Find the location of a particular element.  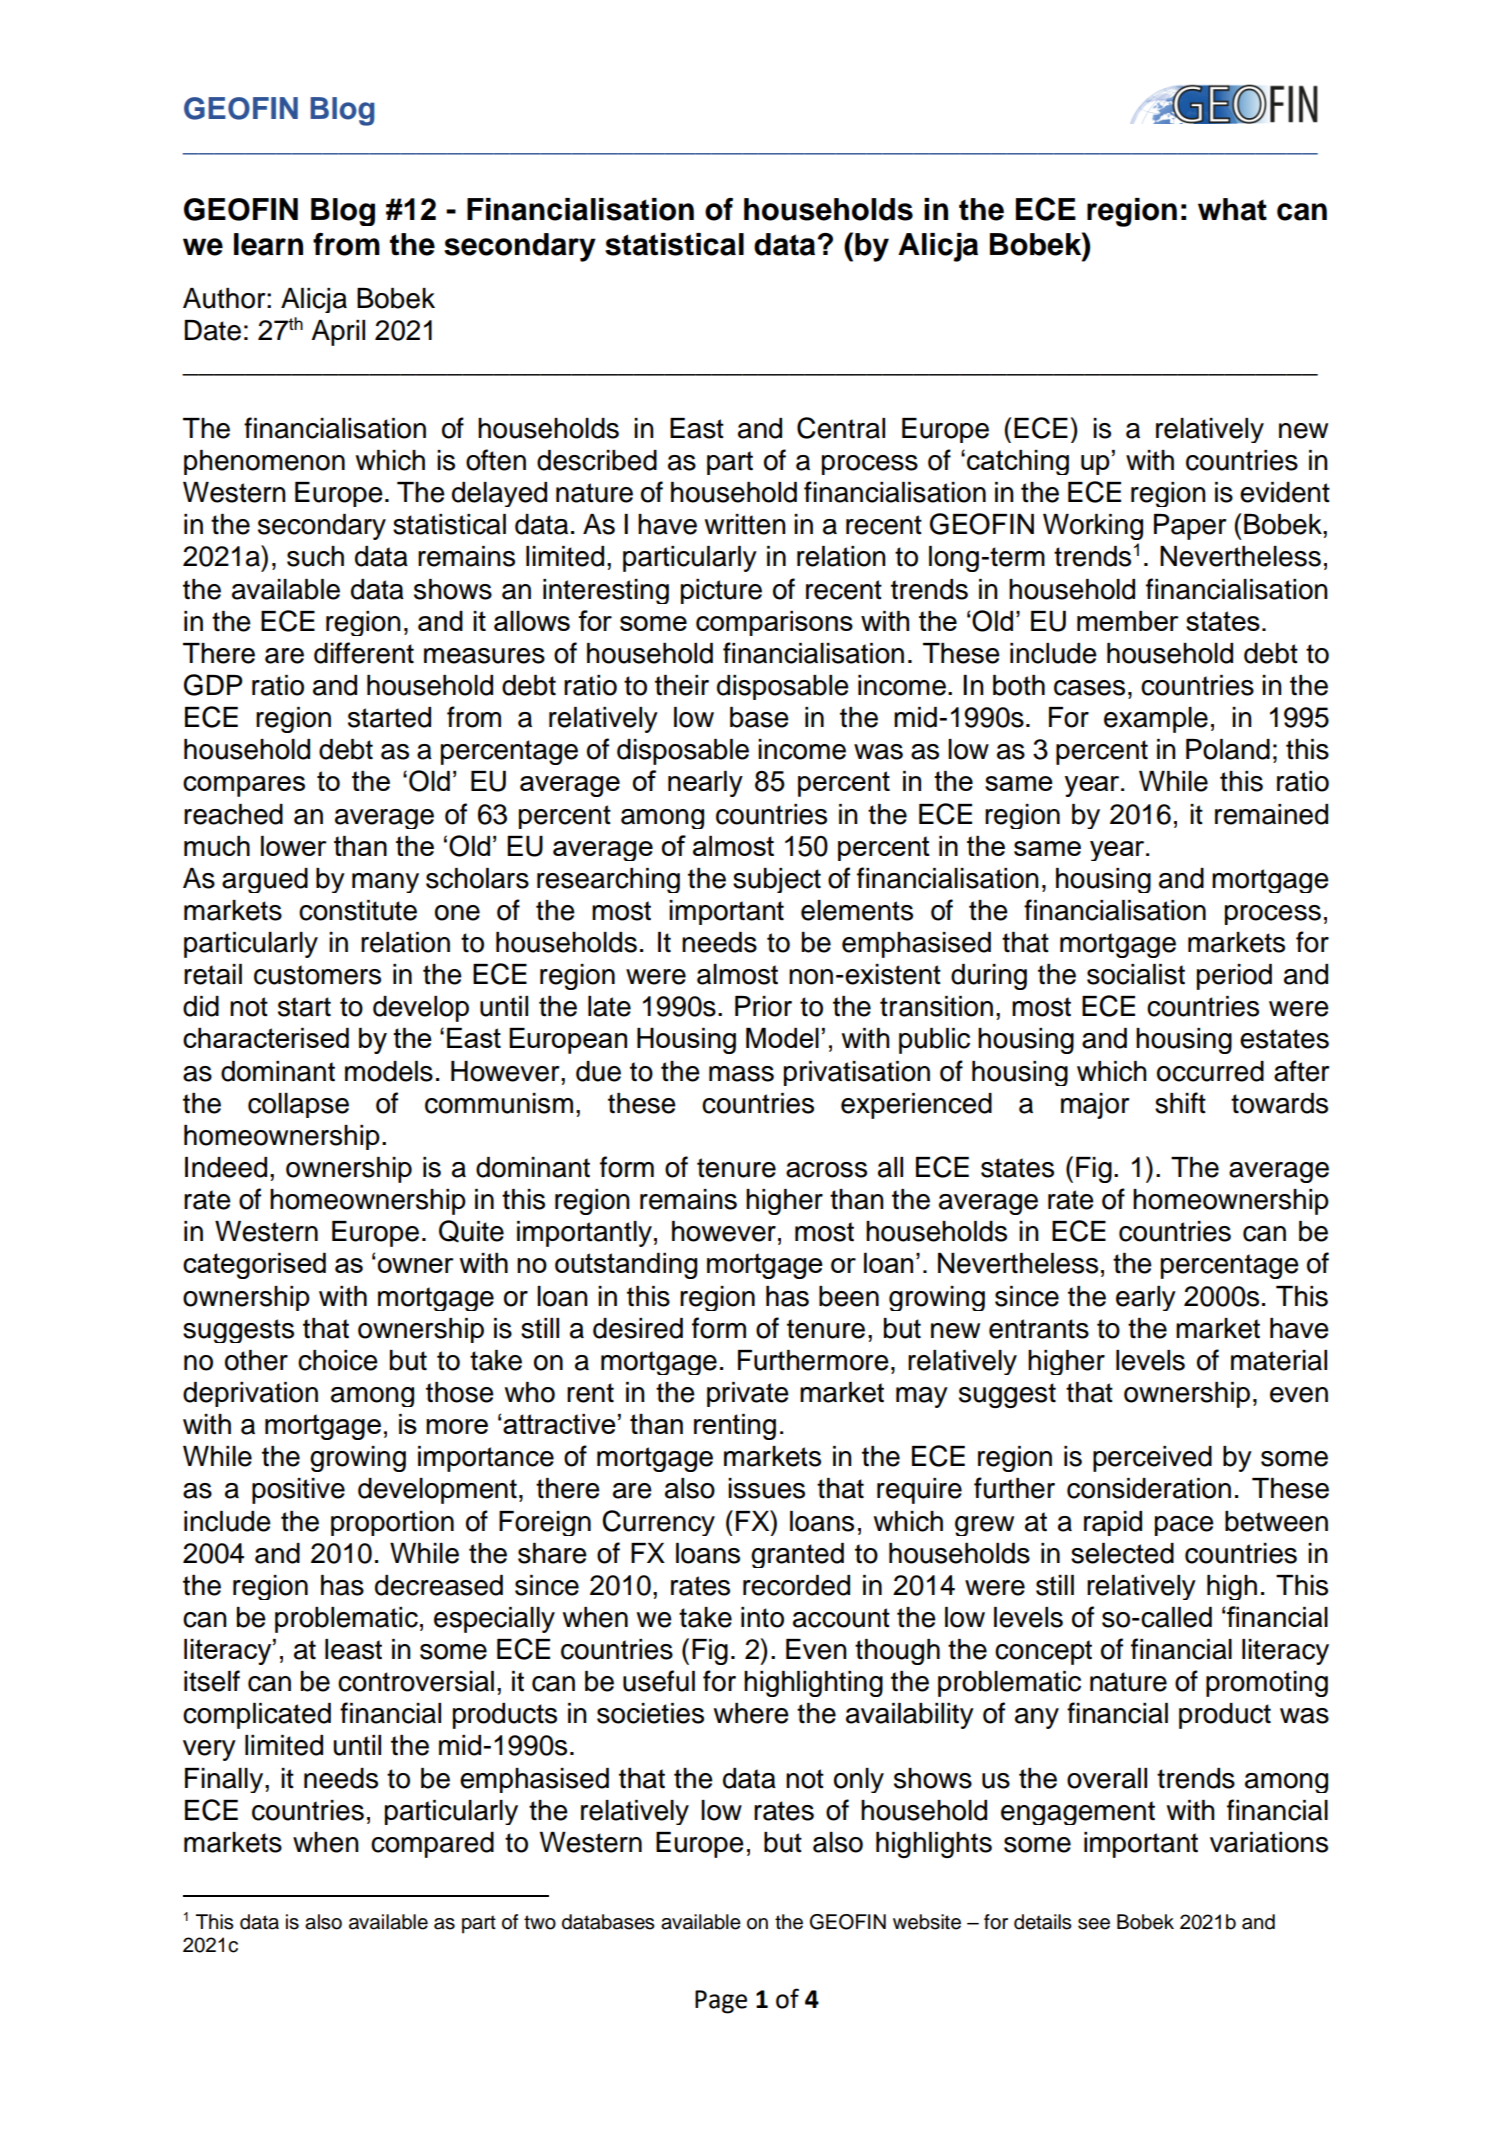

positive is located at coordinates (298, 1491).
